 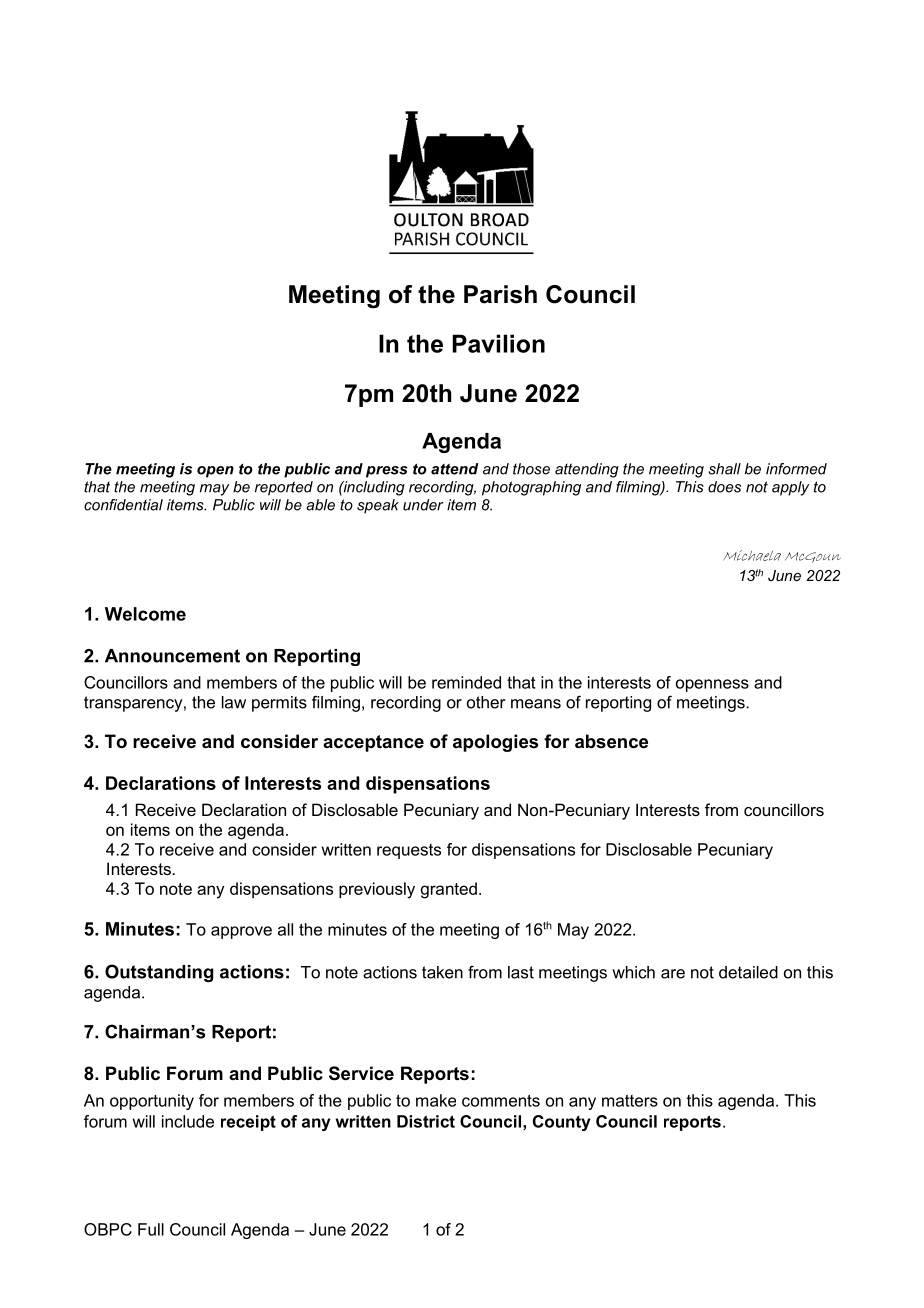 What do you see at coordinates (495, 743) in the screenshot?
I see `apologies` at bounding box center [495, 743].
